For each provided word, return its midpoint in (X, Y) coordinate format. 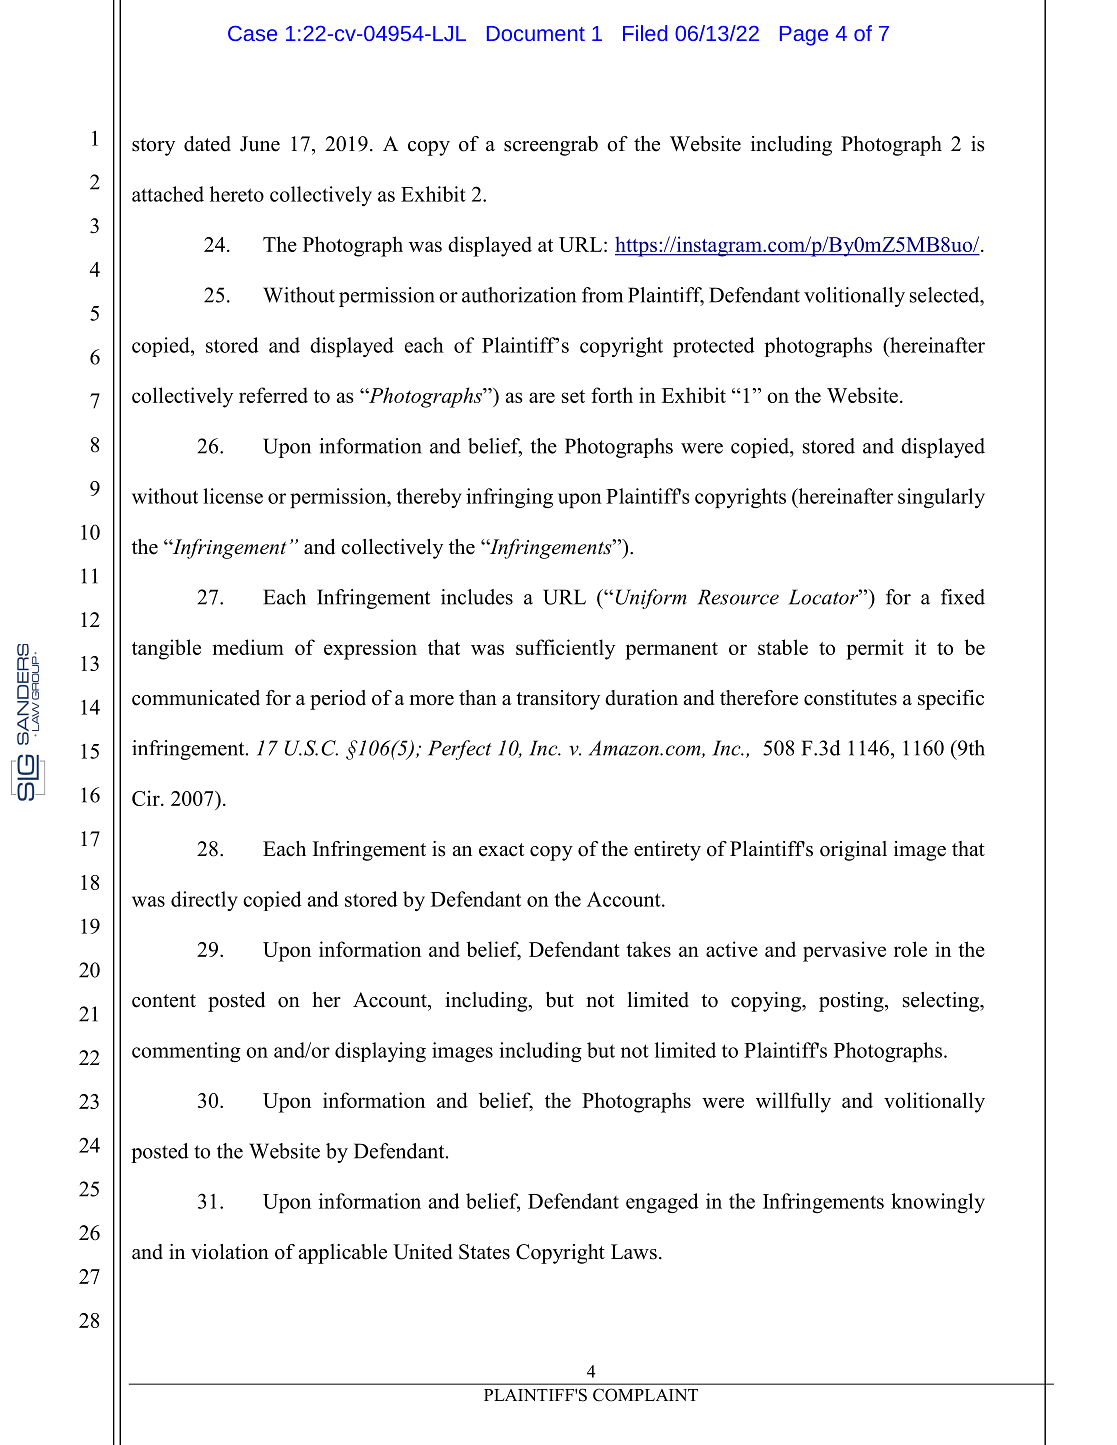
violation (230, 1252)
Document (536, 33)
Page (804, 36)
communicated (196, 698)
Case (252, 33)
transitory (558, 700)
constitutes (850, 698)
